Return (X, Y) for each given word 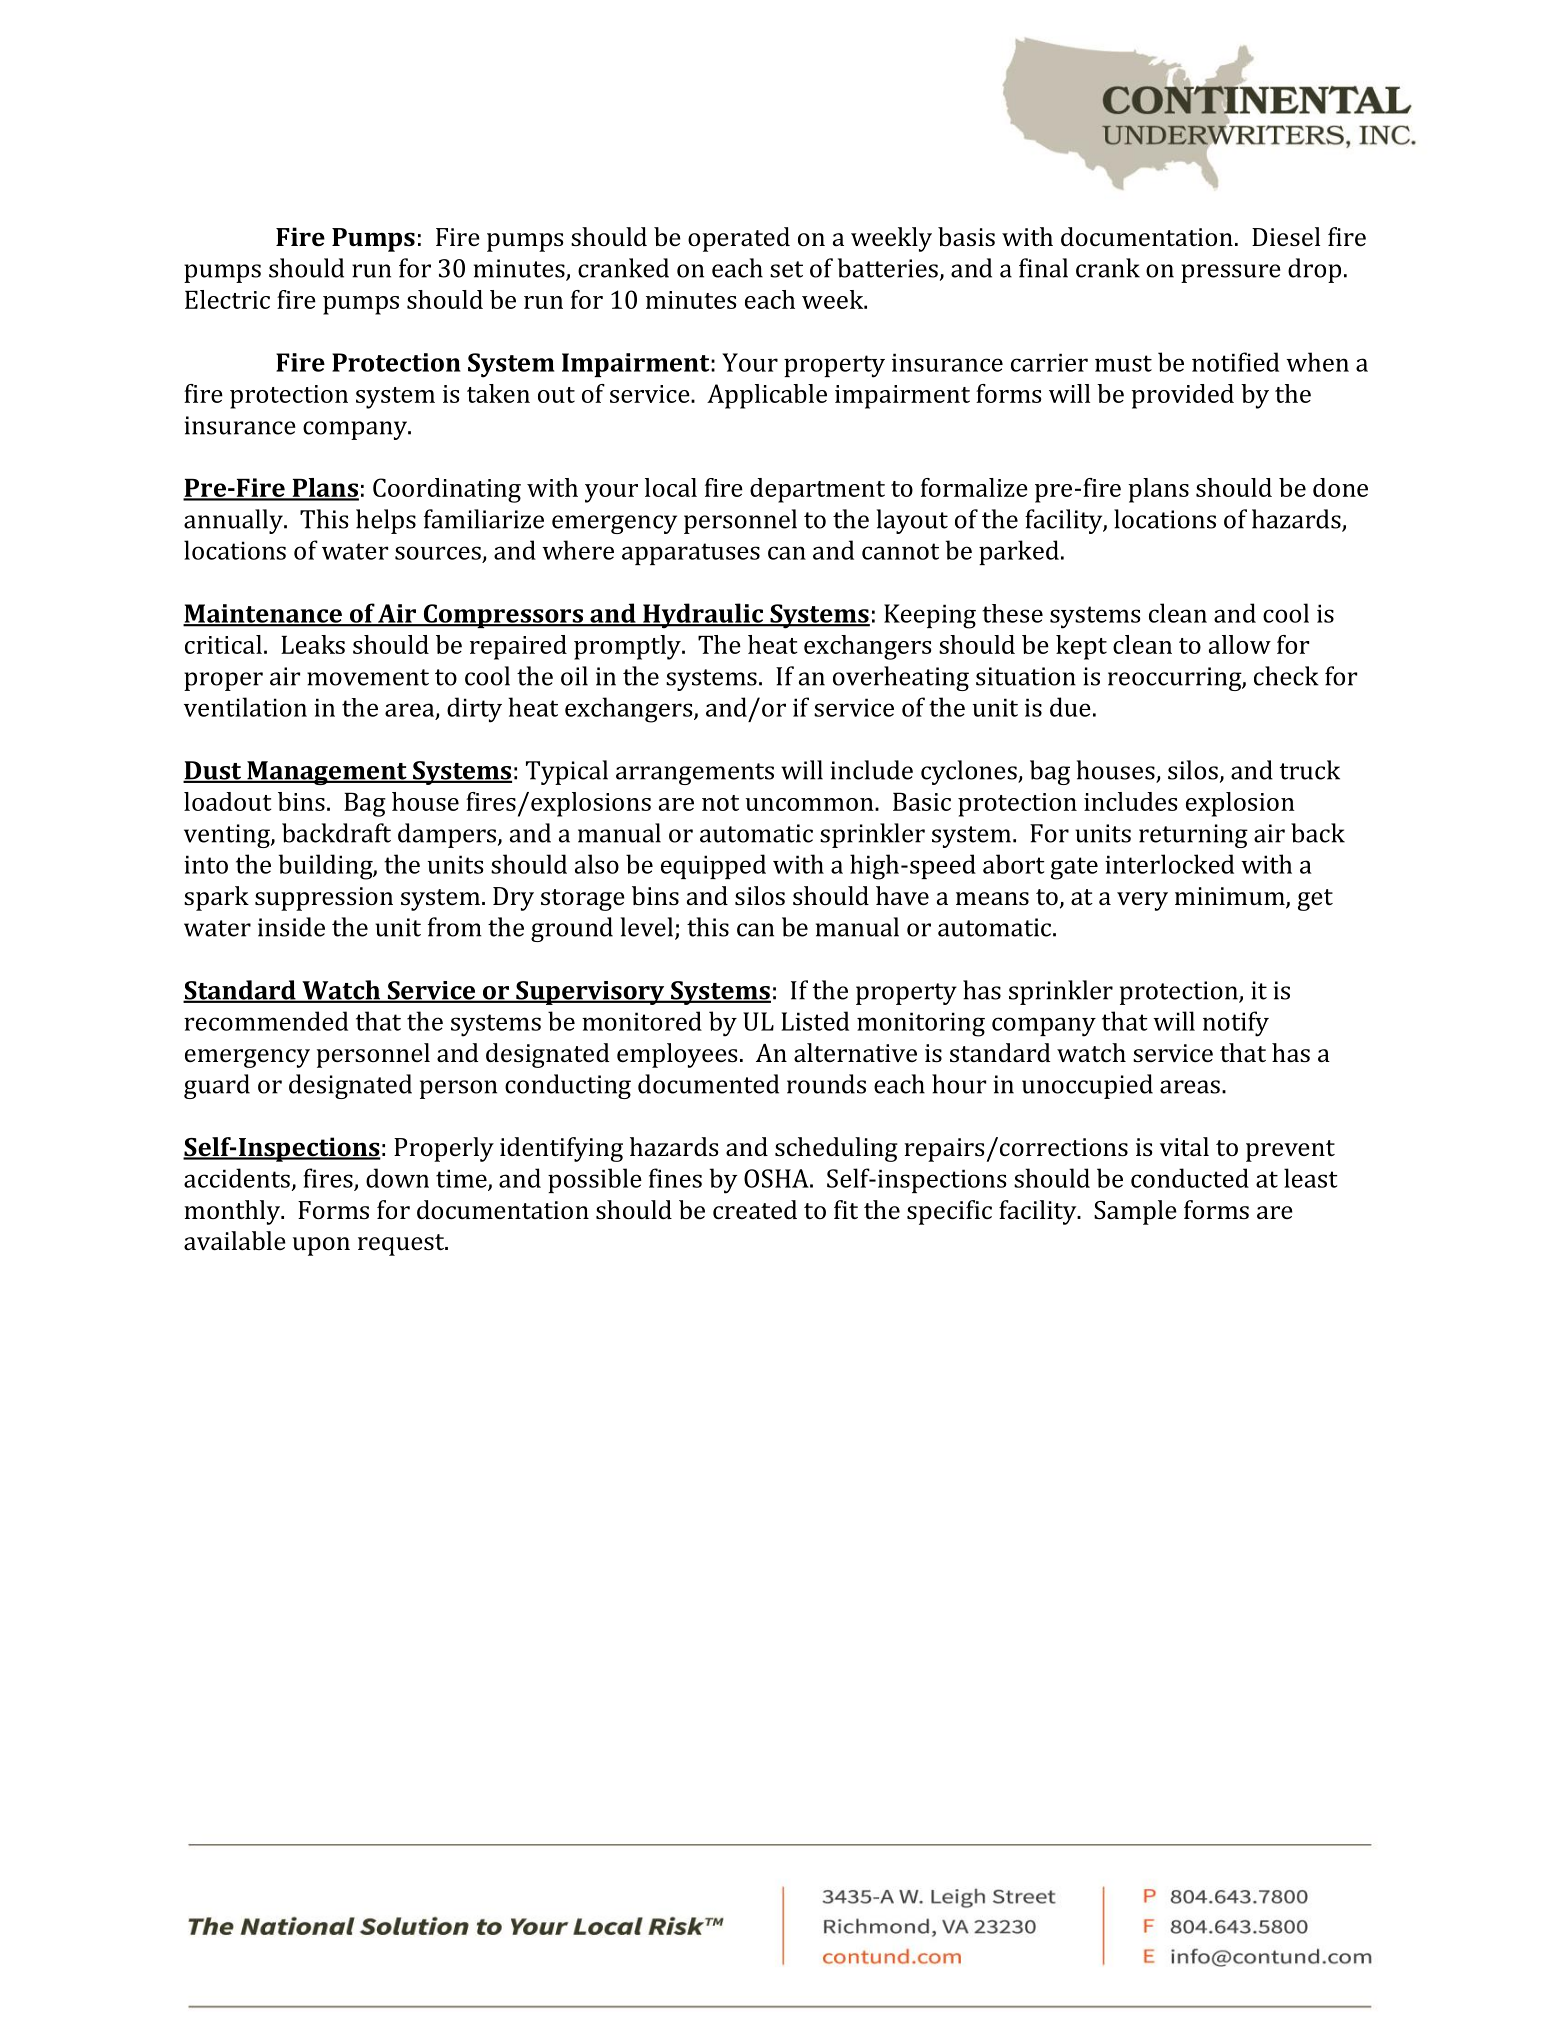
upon (321, 1246)
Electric (227, 299)
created (755, 1209)
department (817, 490)
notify (1236, 1024)
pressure (1231, 273)
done (1340, 487)
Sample (1135, 1212)
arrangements (695, 774)
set (786, 269)
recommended (266, 1021)
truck (1310, 770)
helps (386, 521)
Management (327, 773)
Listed (815, 1021)
